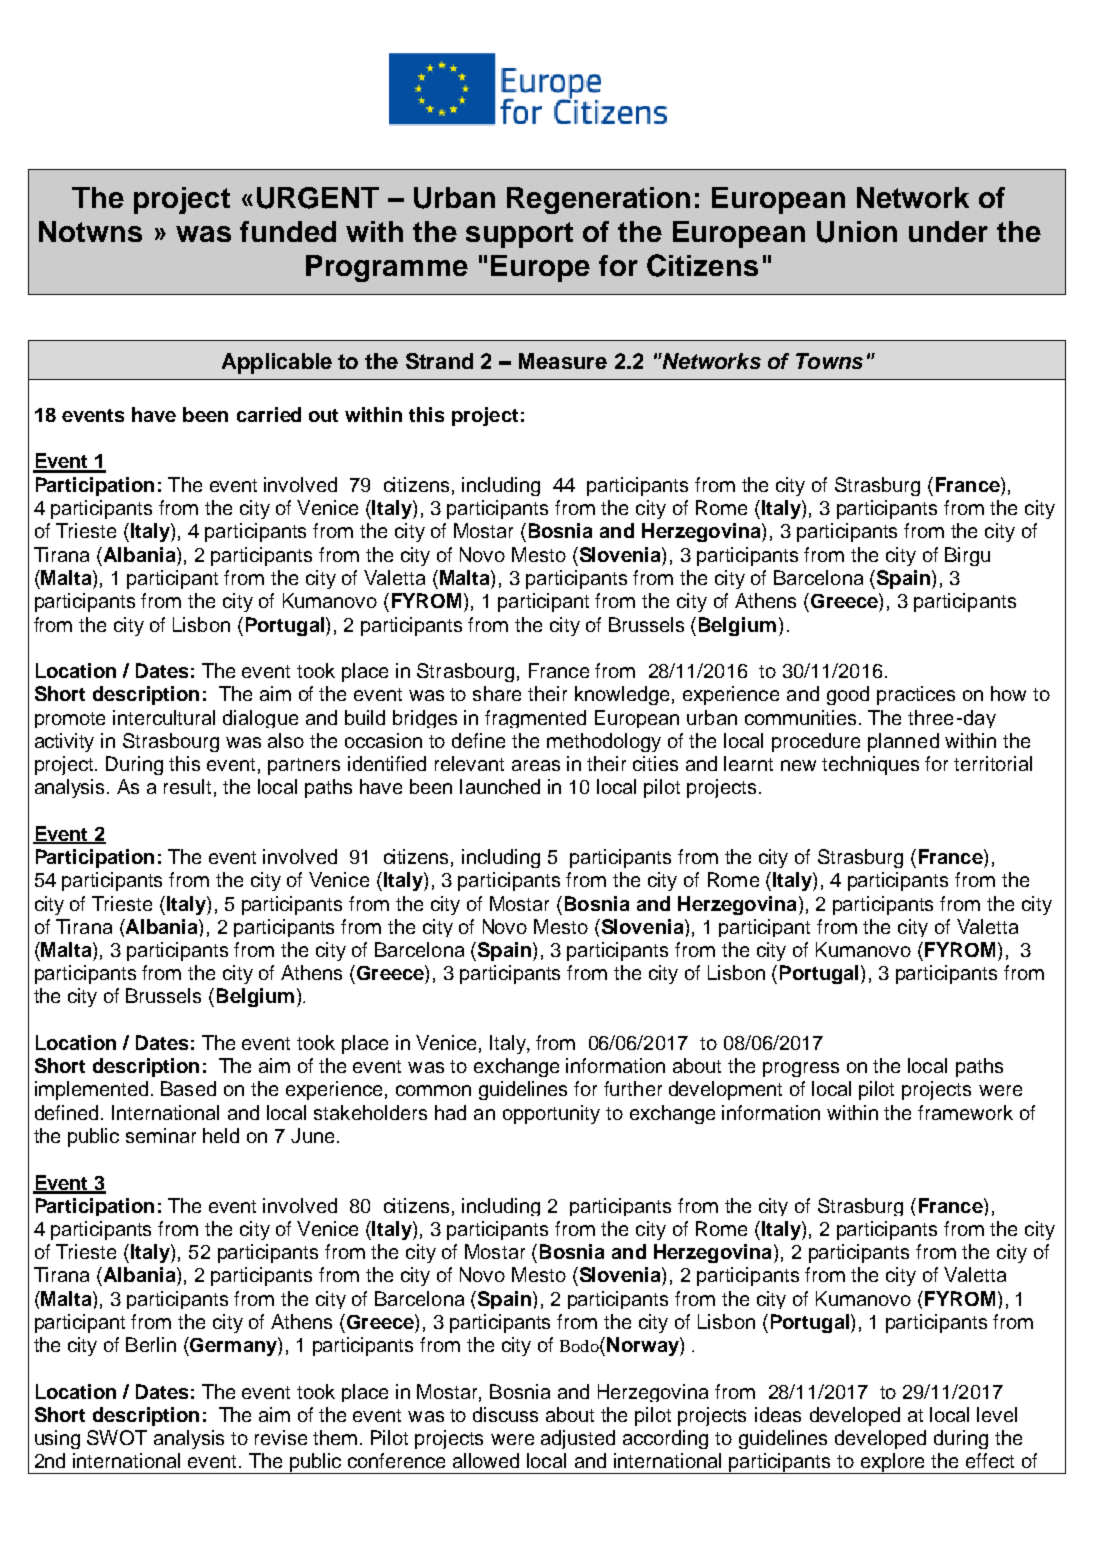 The height and width of the document is (1547, 1094). Describe the element at coordinates (304, 766) in the document. I see `partners` at that location.
